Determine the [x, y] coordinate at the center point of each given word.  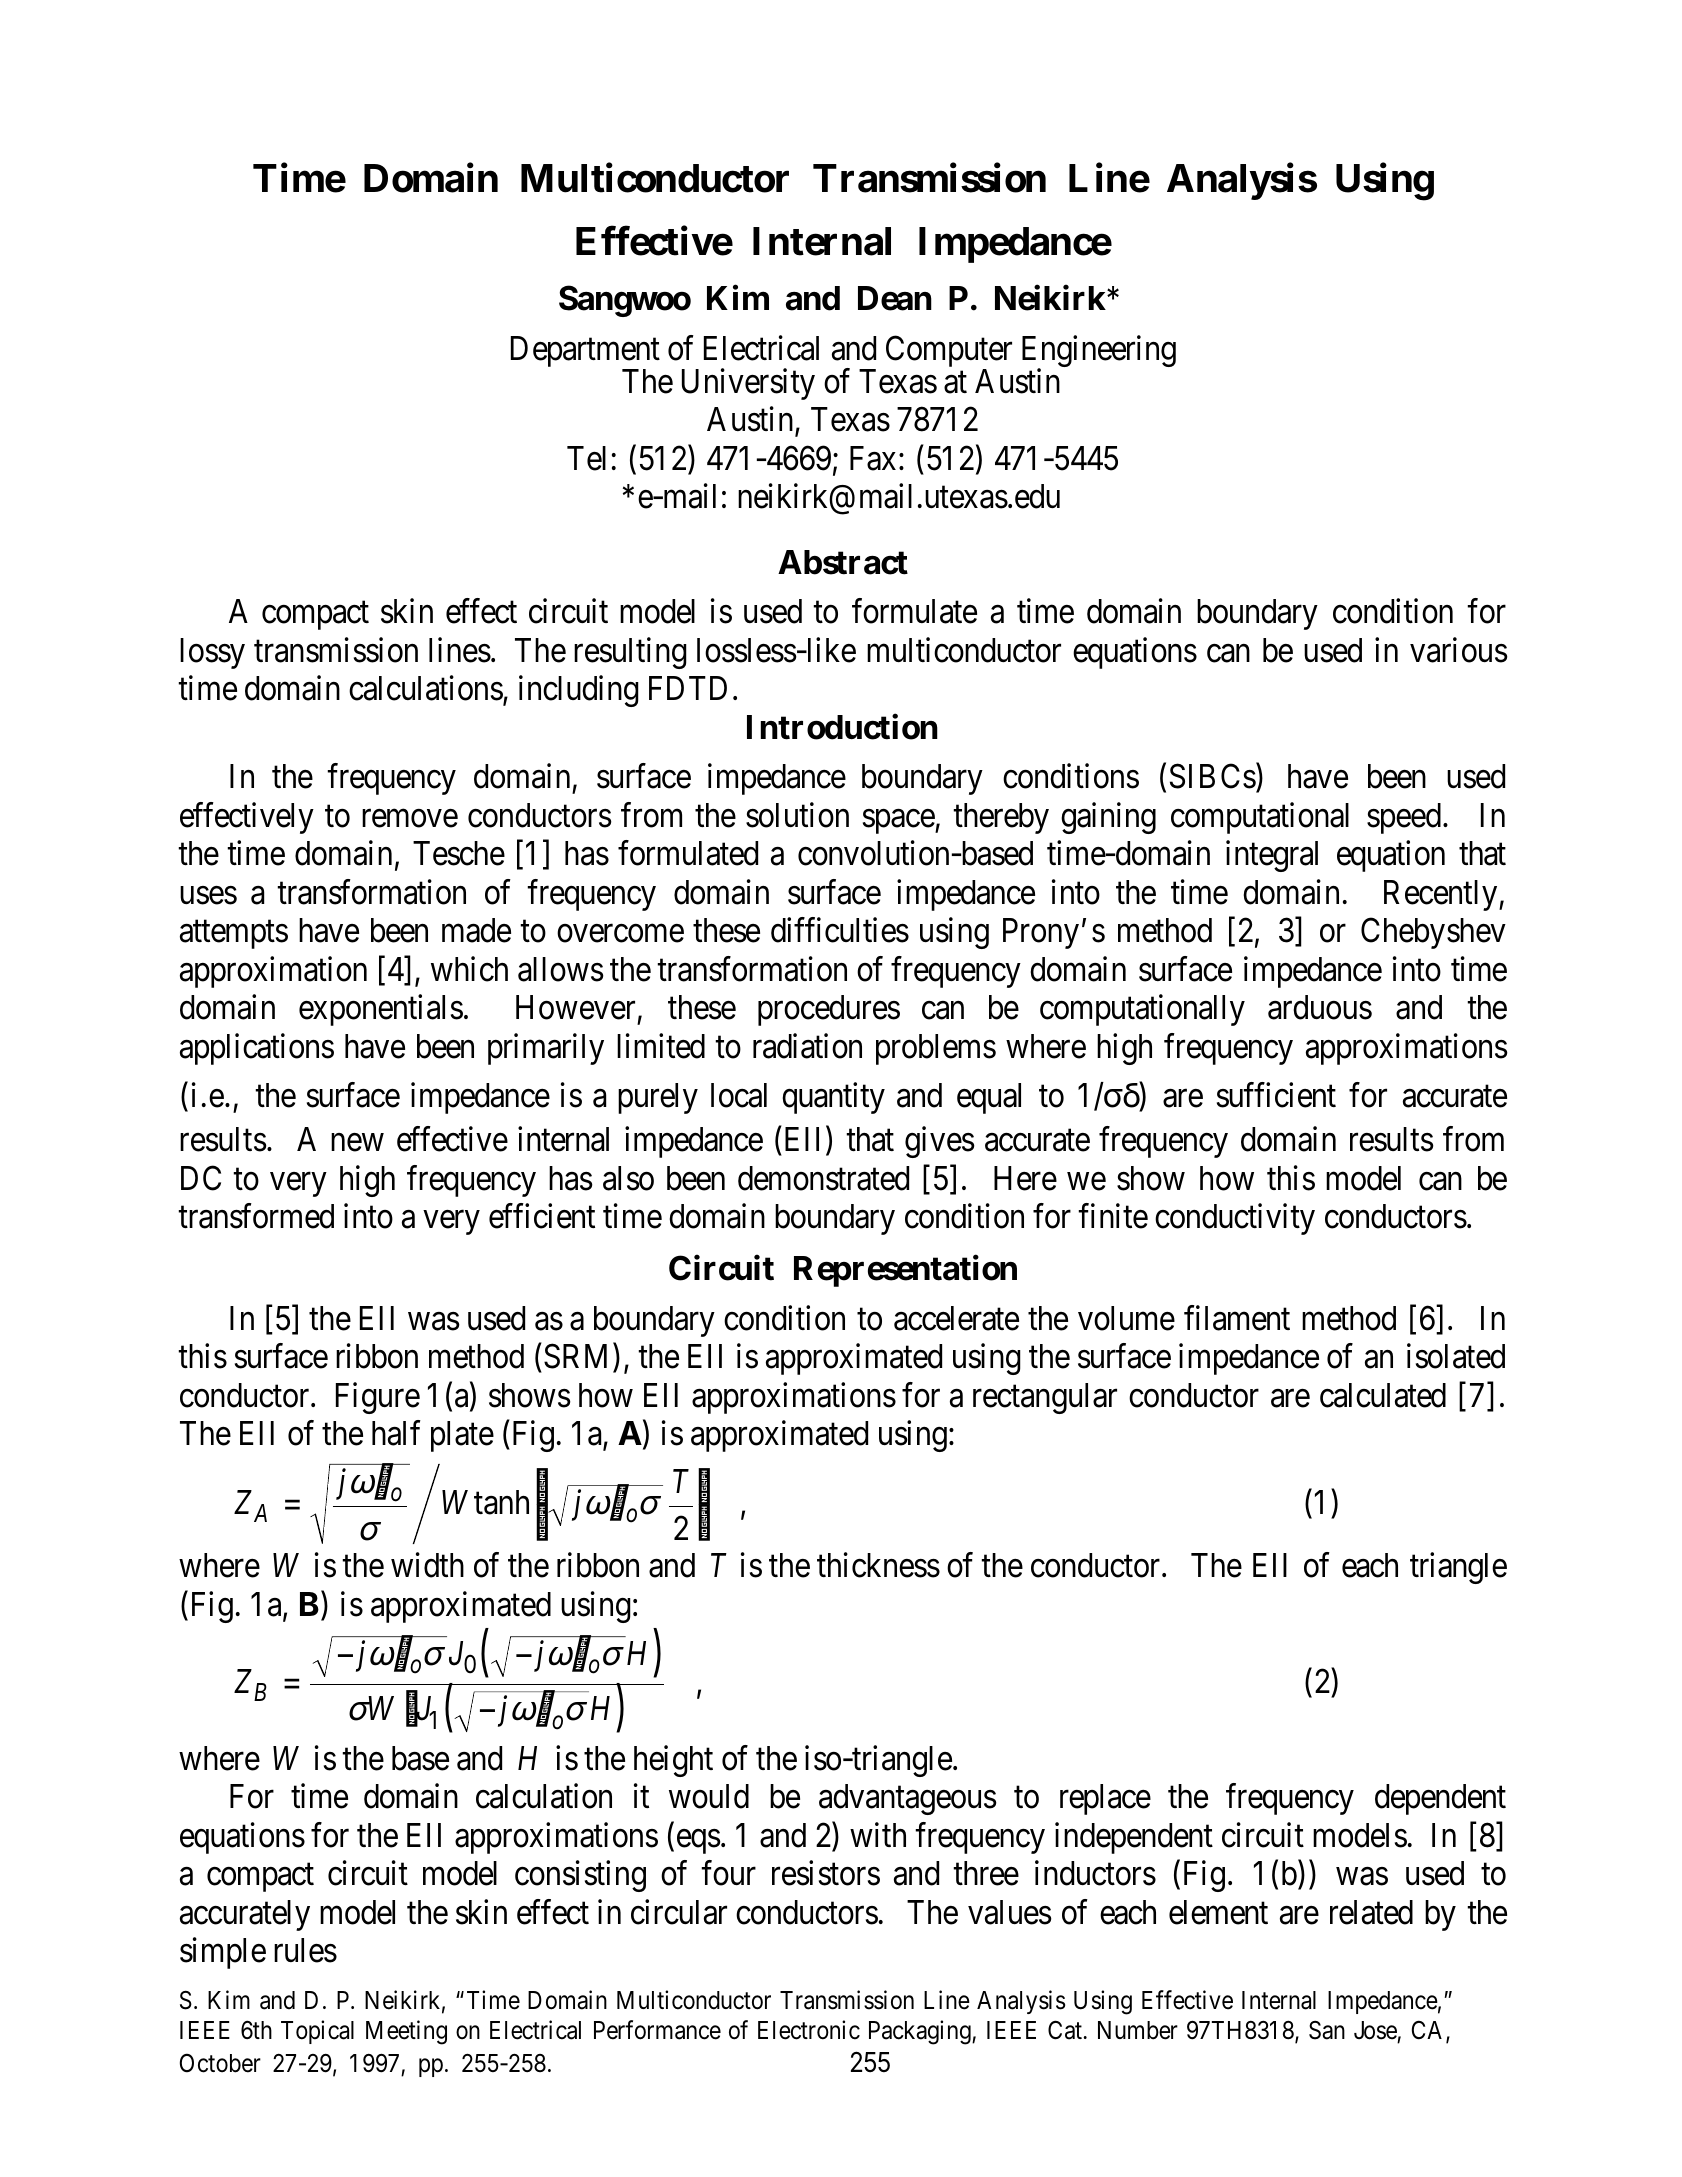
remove [410, 819]
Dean [895, 298]
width [427, 1565]
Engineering [1099, 352]
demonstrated [823, 1178]
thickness [878, 1565]
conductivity [1235, 1219]
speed [1405, 818]
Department [585, 353]
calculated [1383, 1395]
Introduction [842, 727]
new [357, 1143]
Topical [317, 2032]
